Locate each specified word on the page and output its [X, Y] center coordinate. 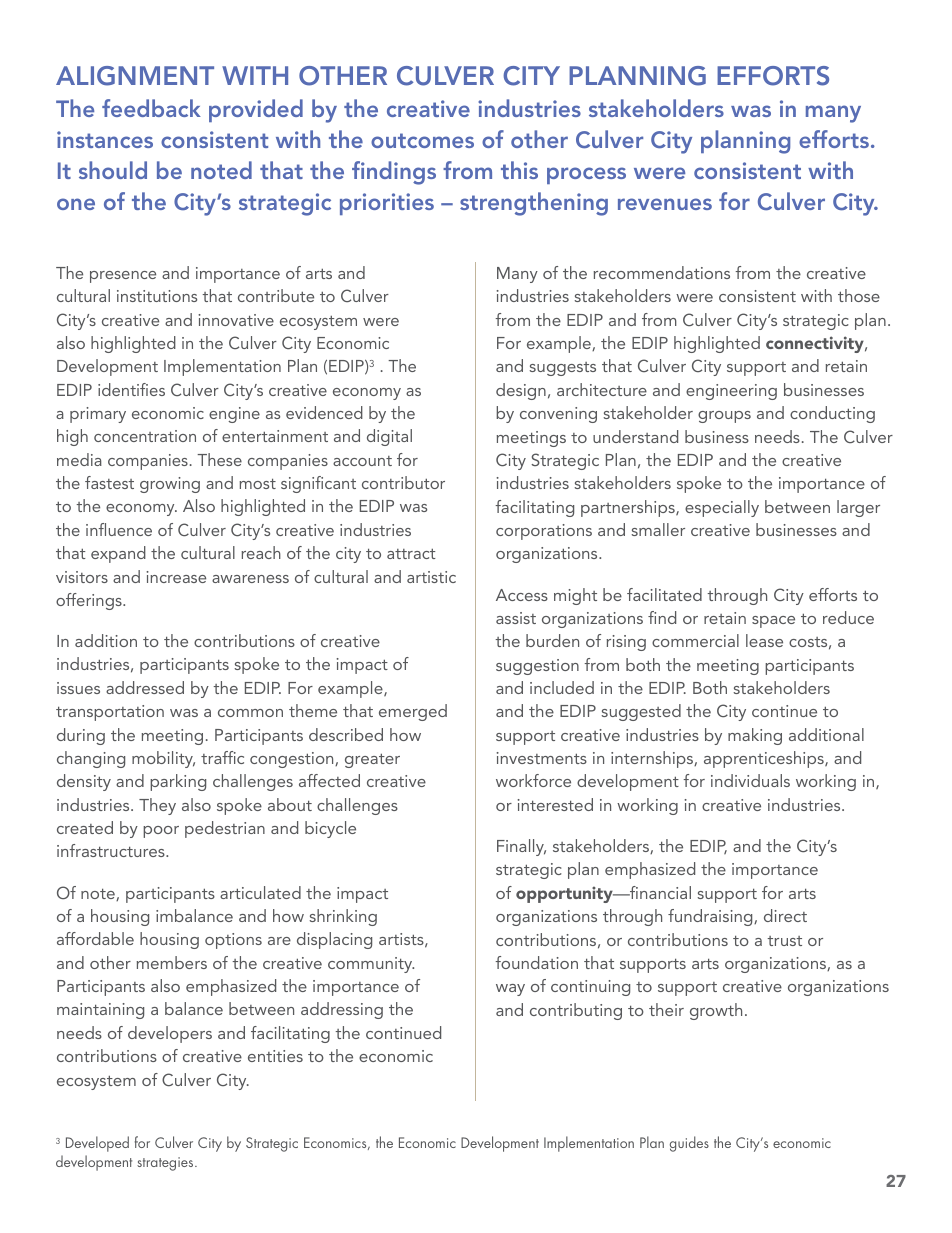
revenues [665, 204]
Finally [521, 847]
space [773, 622]
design [521, 391]
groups [724, 417]
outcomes [422, 140]
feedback [151, 108]
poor [161, 832]
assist [516, 618]
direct [785, 915]
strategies [166, 1164]
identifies [131, 389]
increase [176, 577]
